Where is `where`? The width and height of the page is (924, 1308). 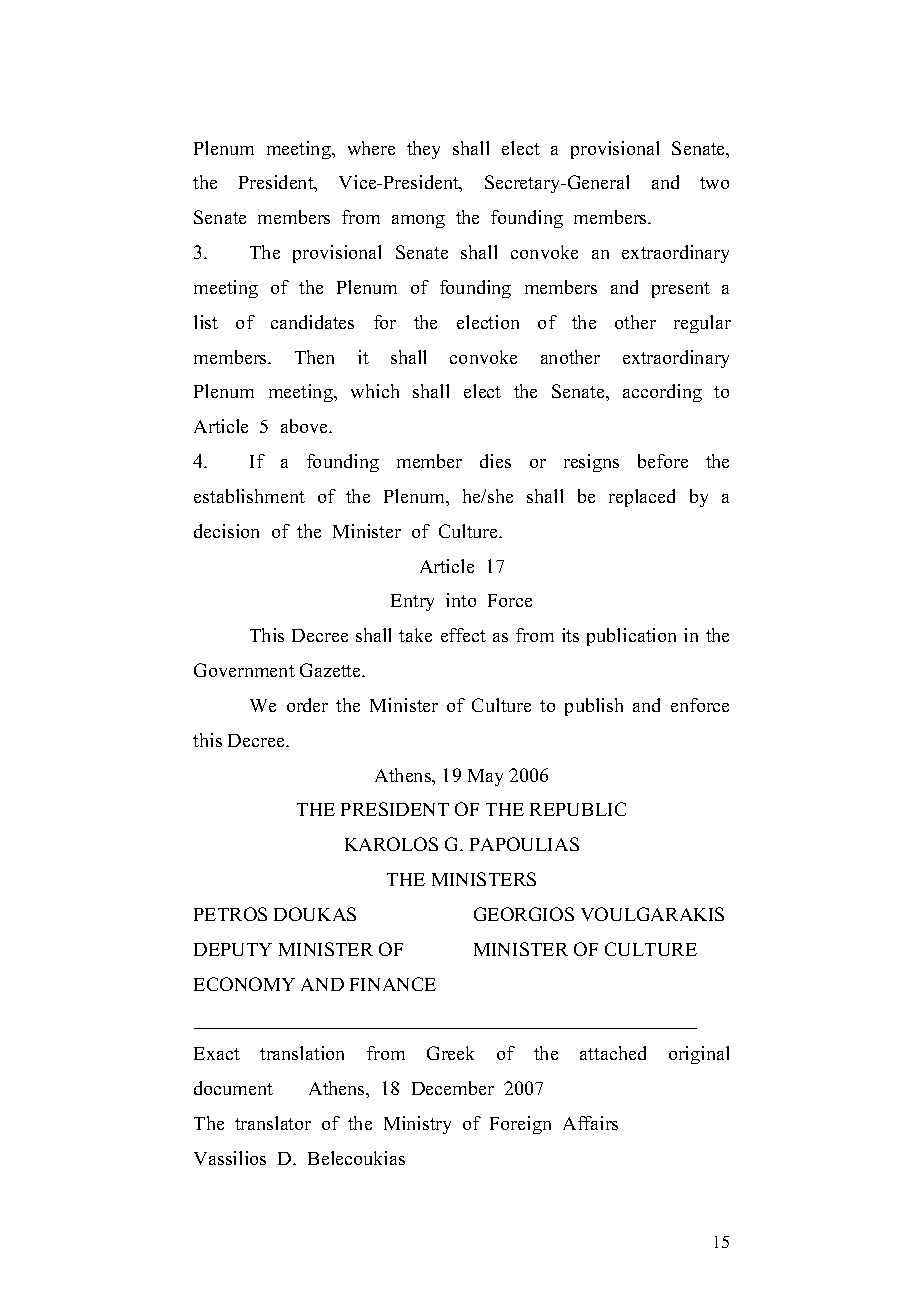 where is located at coordinates (371, 148).
